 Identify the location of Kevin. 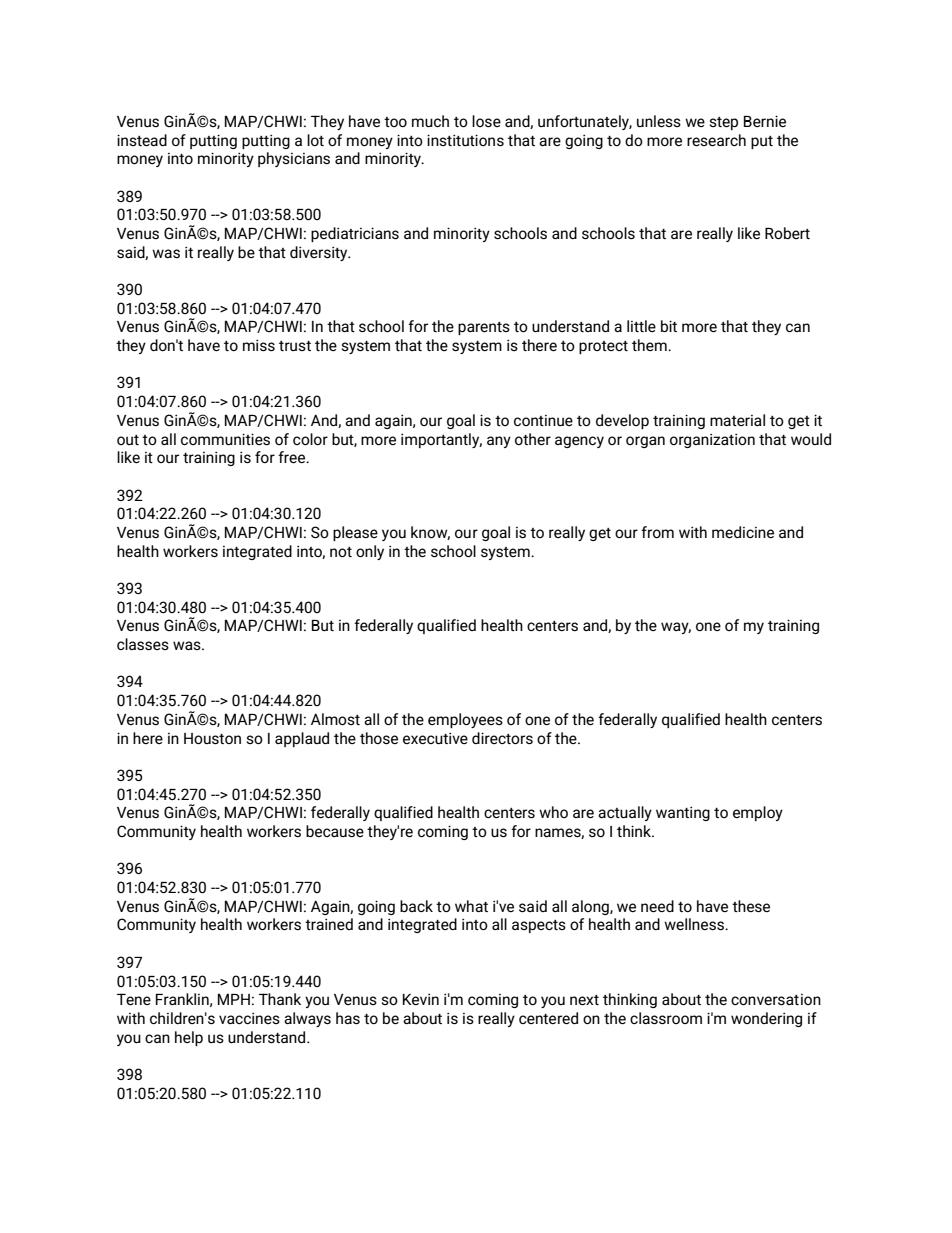
(421, 999).
